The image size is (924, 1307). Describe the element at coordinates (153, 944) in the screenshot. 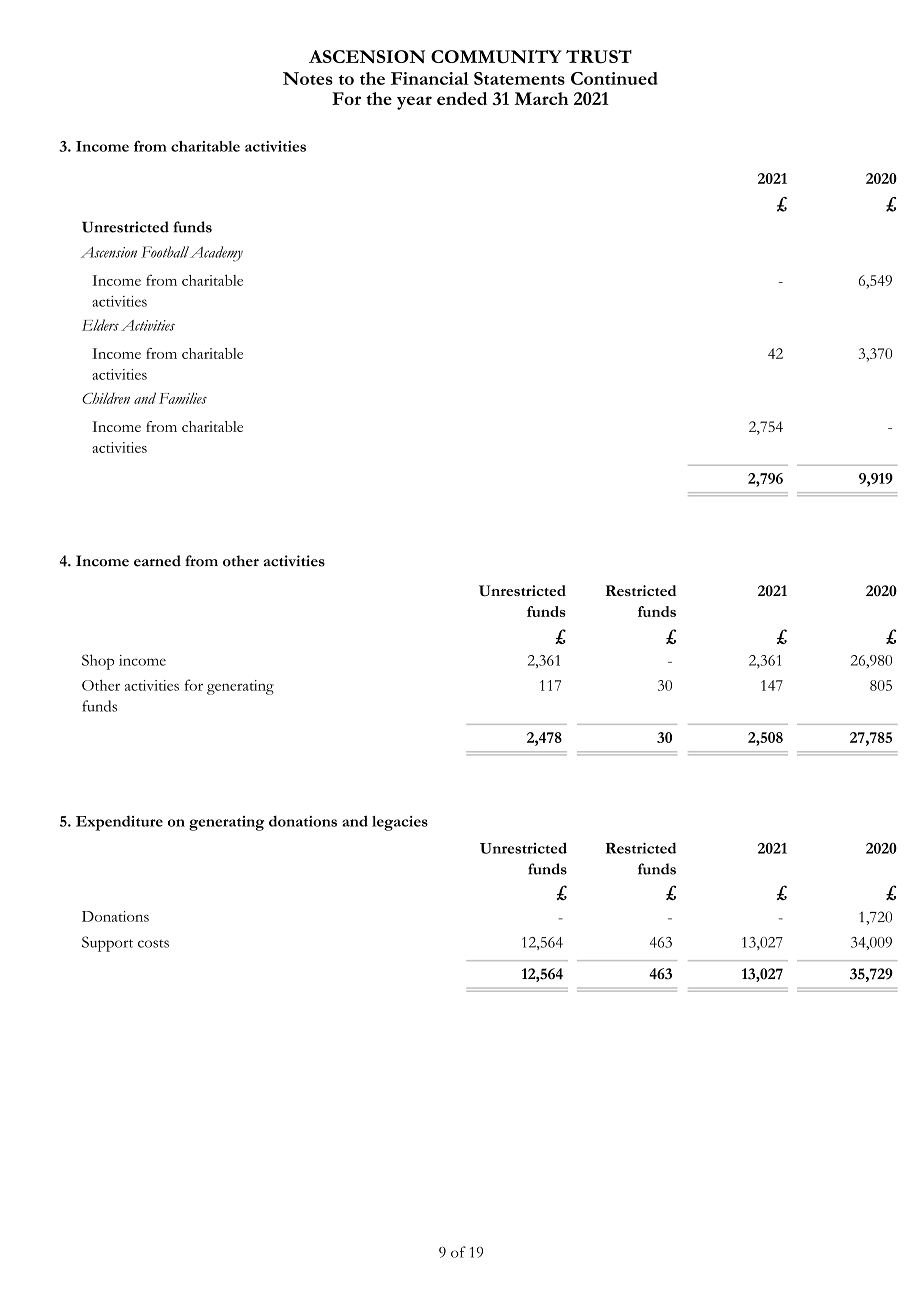

I see `costs` at that location.
